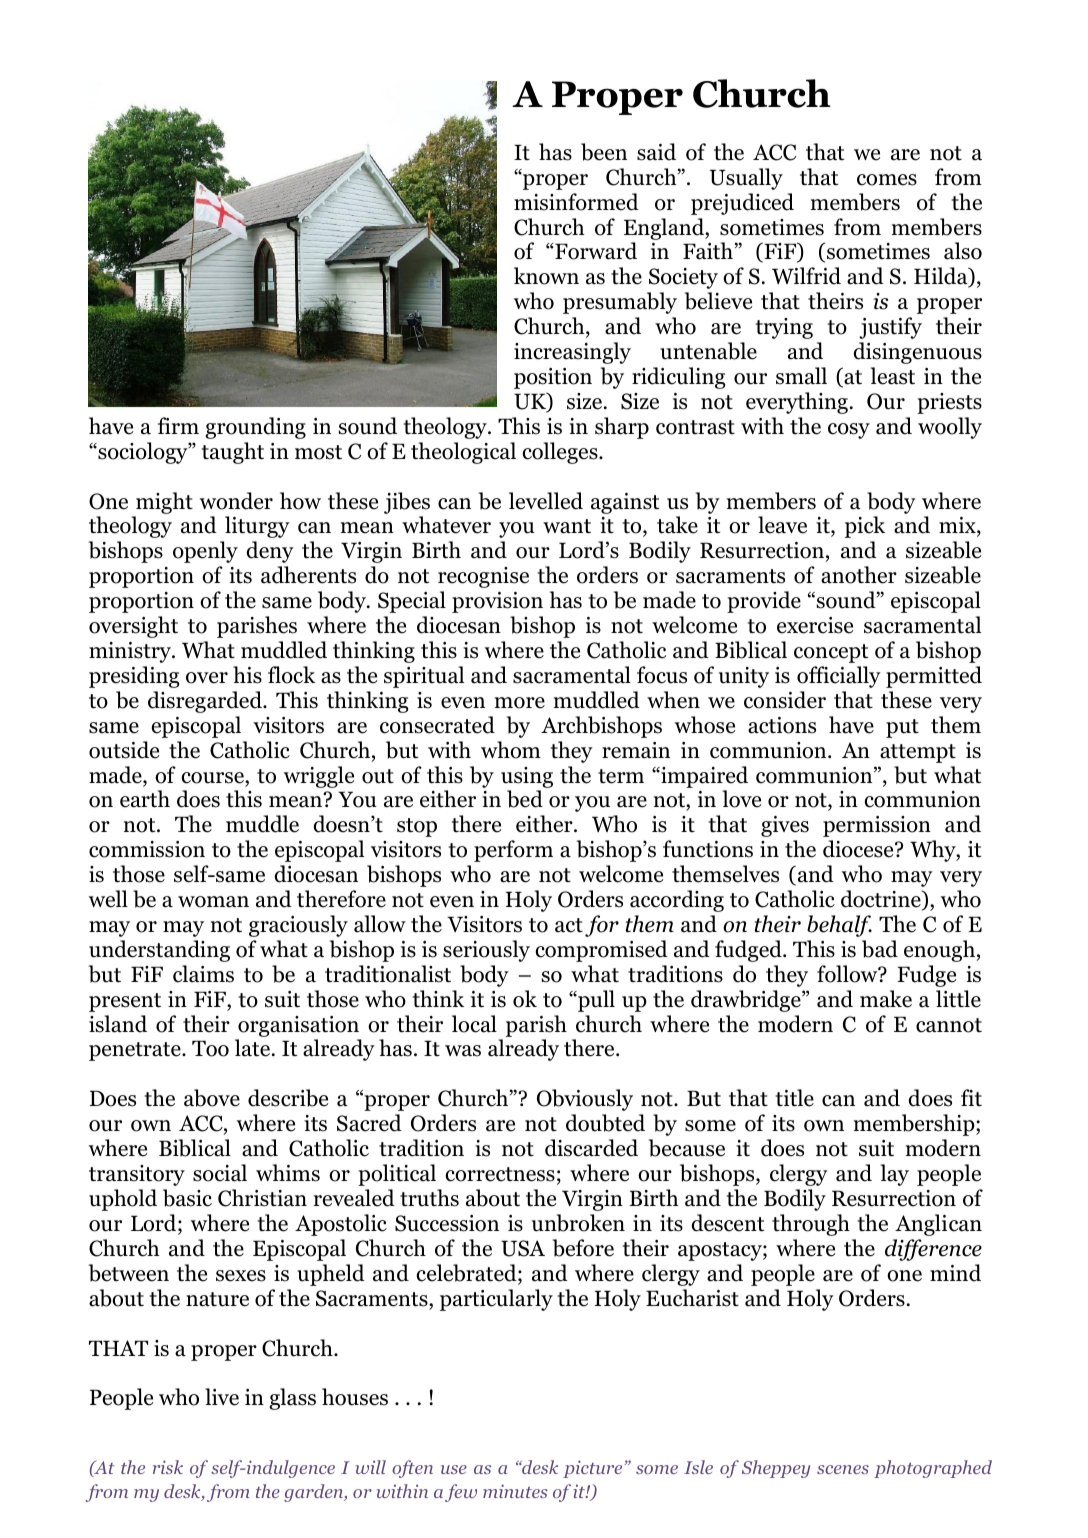  Describe the element at coordinates (525, 799) in the page. I see `bed` at that location.
